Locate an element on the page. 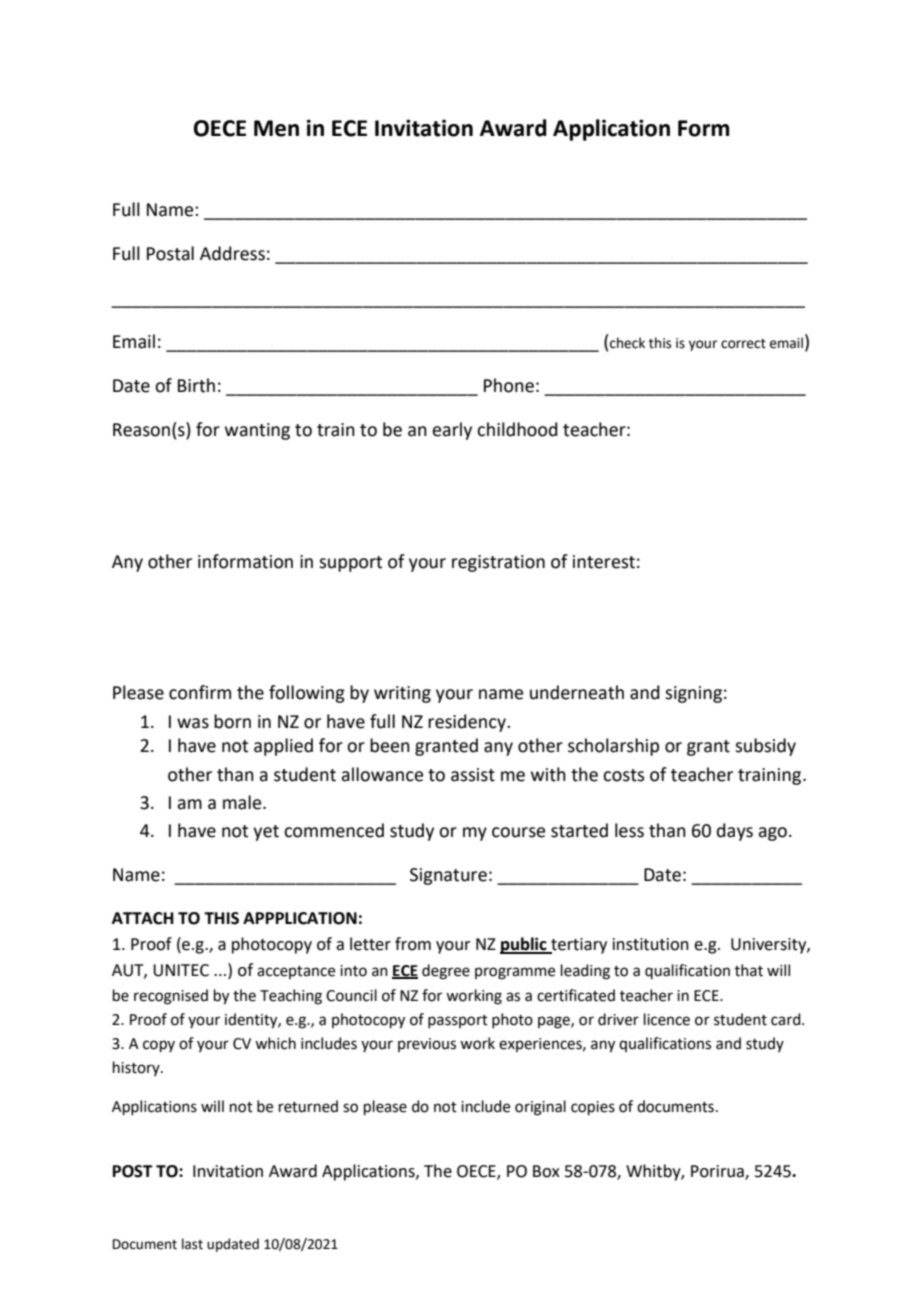  Phone is located at coordinates (509, 385).
